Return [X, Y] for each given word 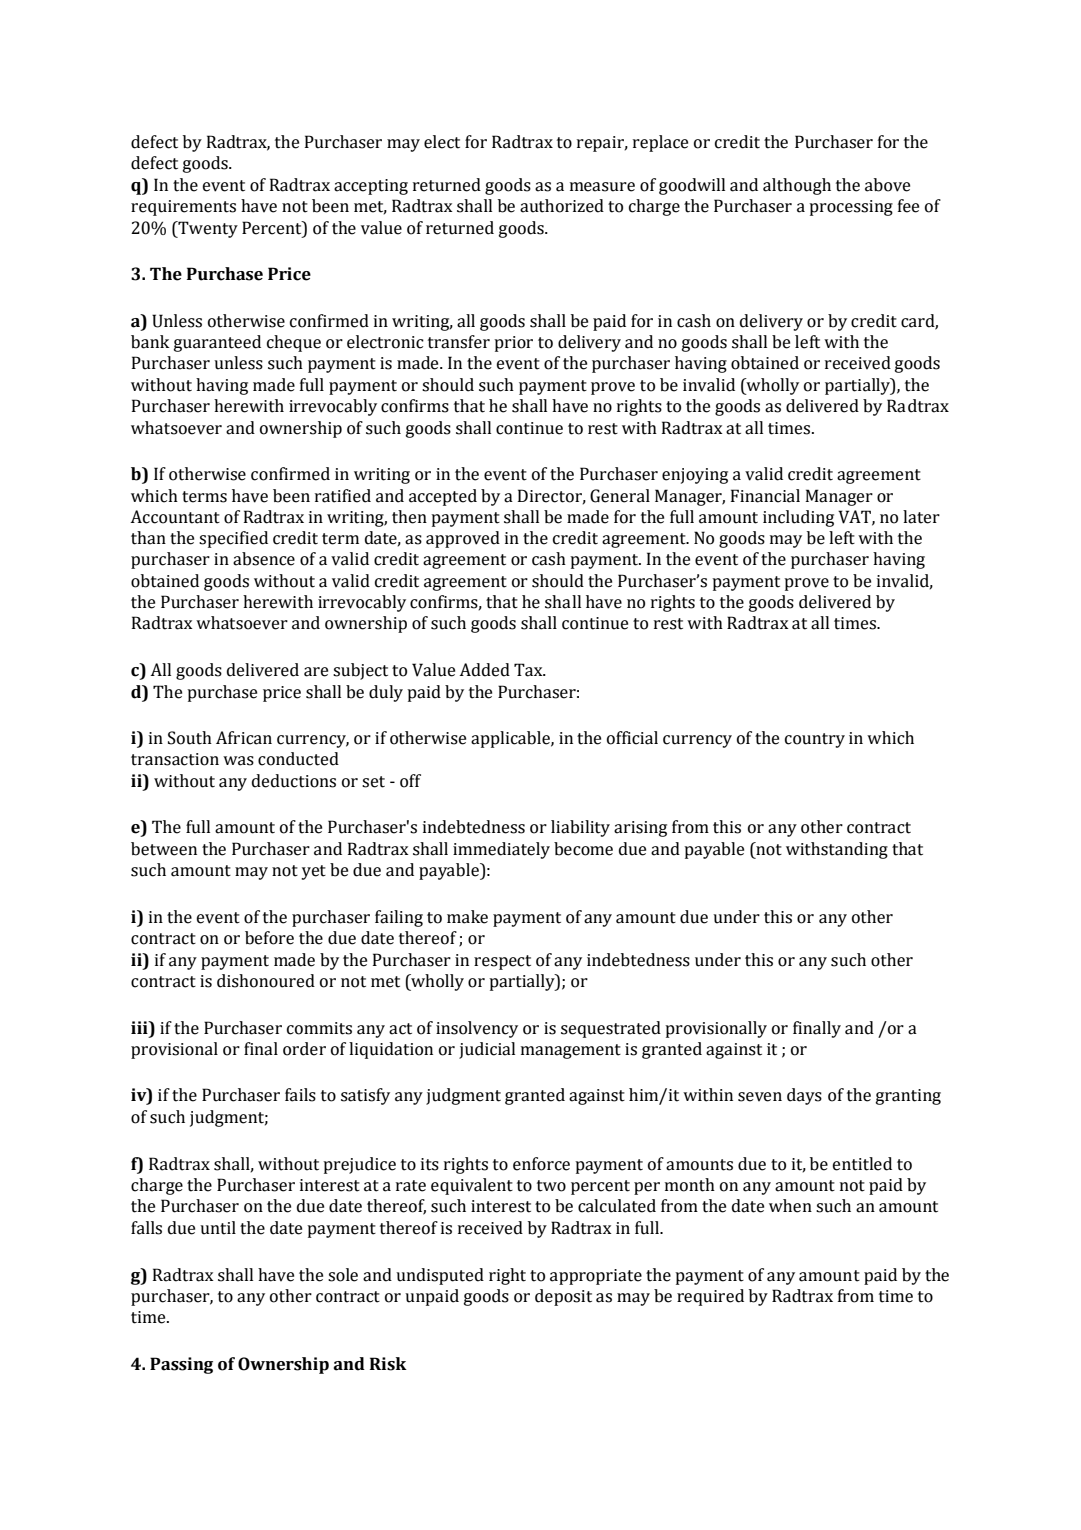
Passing [181, 1365]
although [797, 186]
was [238, 761]
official [632, 738]
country [815, 740]
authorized [562, 206]
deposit [563, 1297]
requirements [183, 208]
